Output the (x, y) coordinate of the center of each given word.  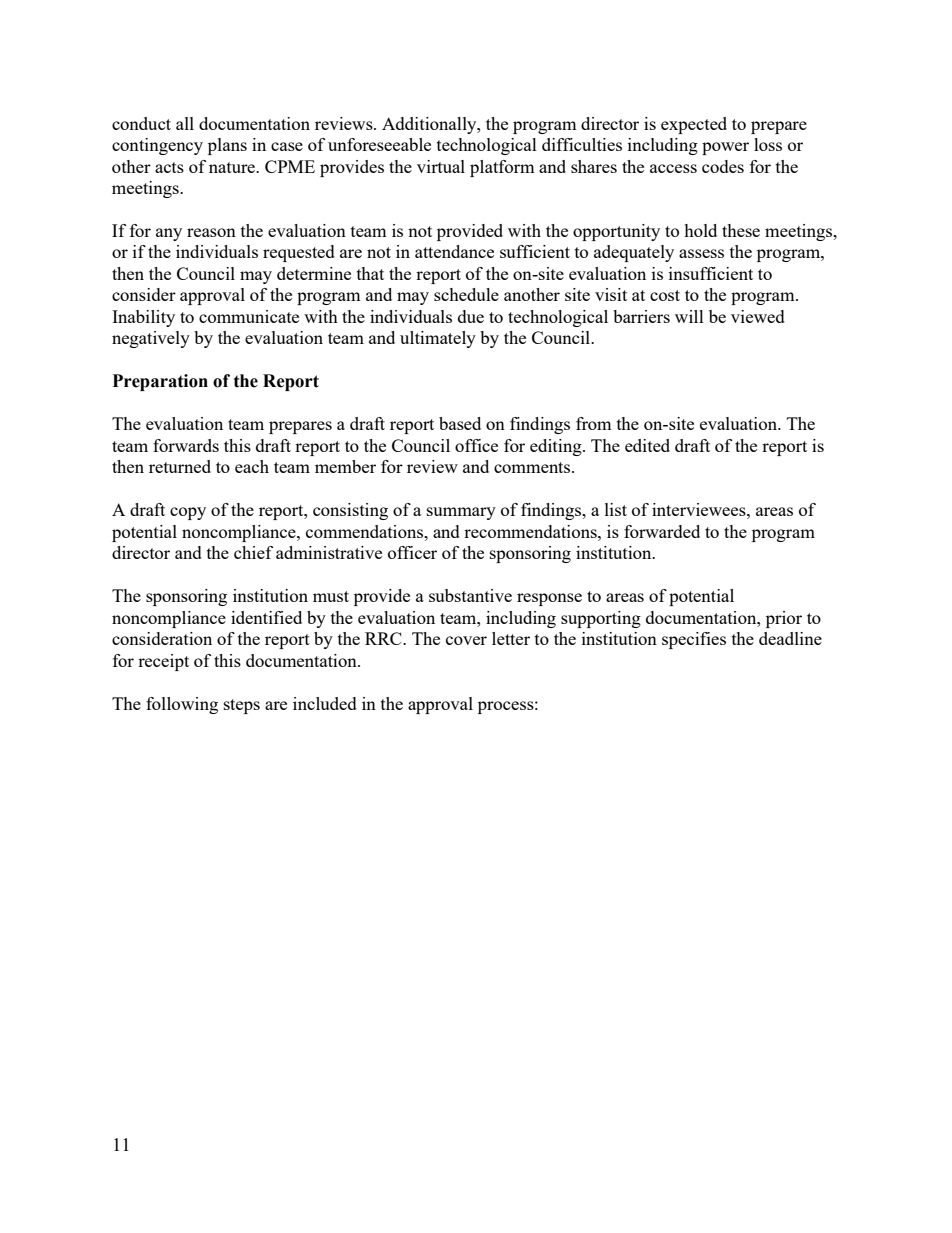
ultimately (438, 339)
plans (227, 146)
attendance (454, 251)
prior (784, 619)
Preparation (160, 382)
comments (533, 467)
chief (253, 552)
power (725, 148)
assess (701, 253)
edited (647, 445)
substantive (470, 595)
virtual (441, 166)
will (689, 316)
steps (242, 706)
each (252, 466)
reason (211, 232)
